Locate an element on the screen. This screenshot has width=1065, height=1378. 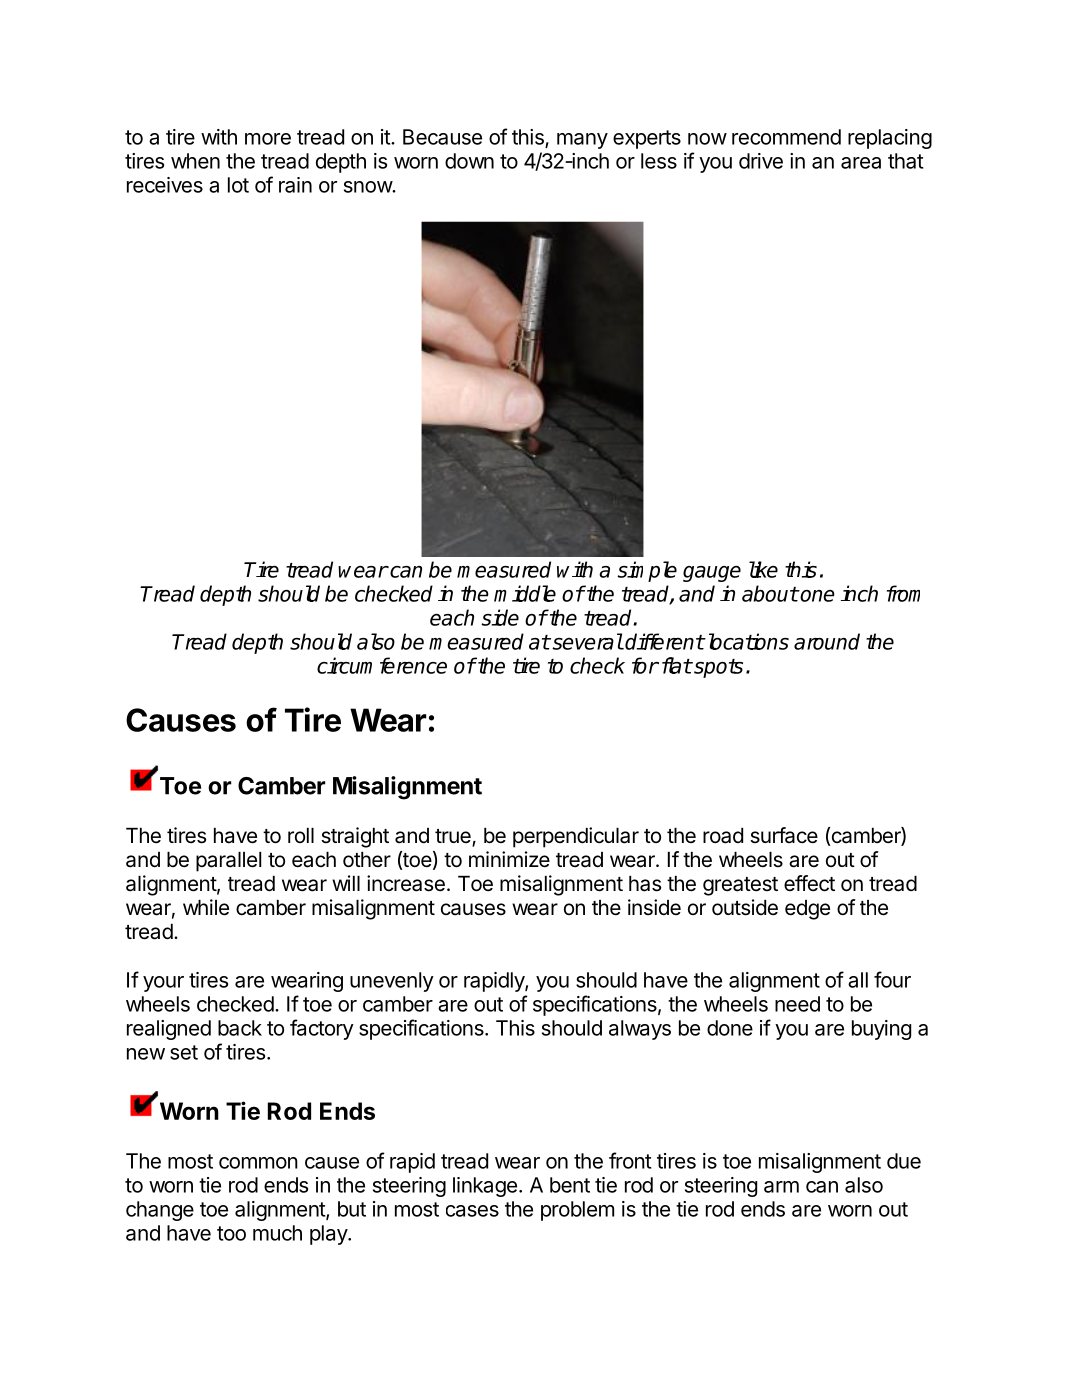
too is located at coordinates (231, 1233).
